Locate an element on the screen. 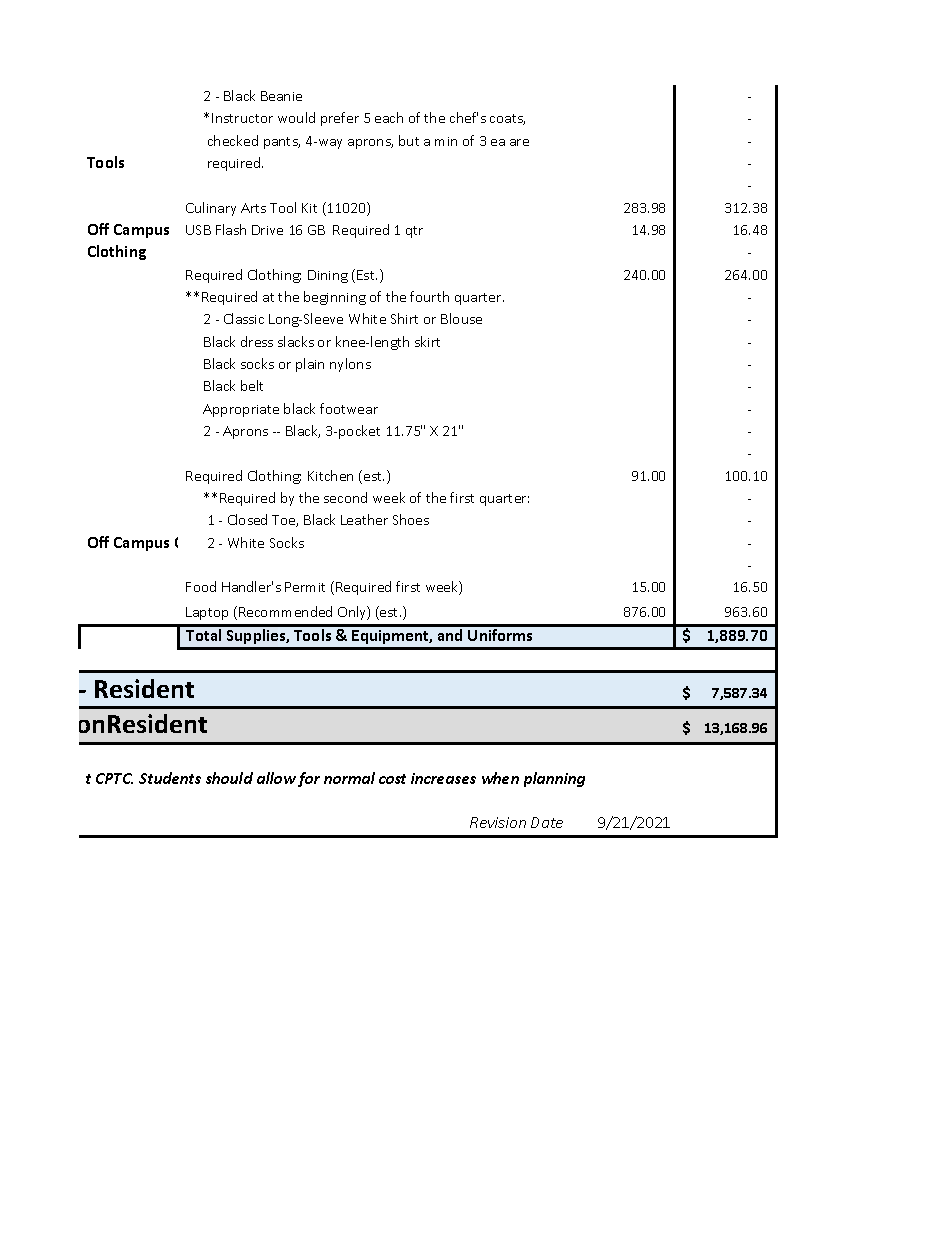 The image size is (952, 1233). should is located at coordinates (229, 778).
